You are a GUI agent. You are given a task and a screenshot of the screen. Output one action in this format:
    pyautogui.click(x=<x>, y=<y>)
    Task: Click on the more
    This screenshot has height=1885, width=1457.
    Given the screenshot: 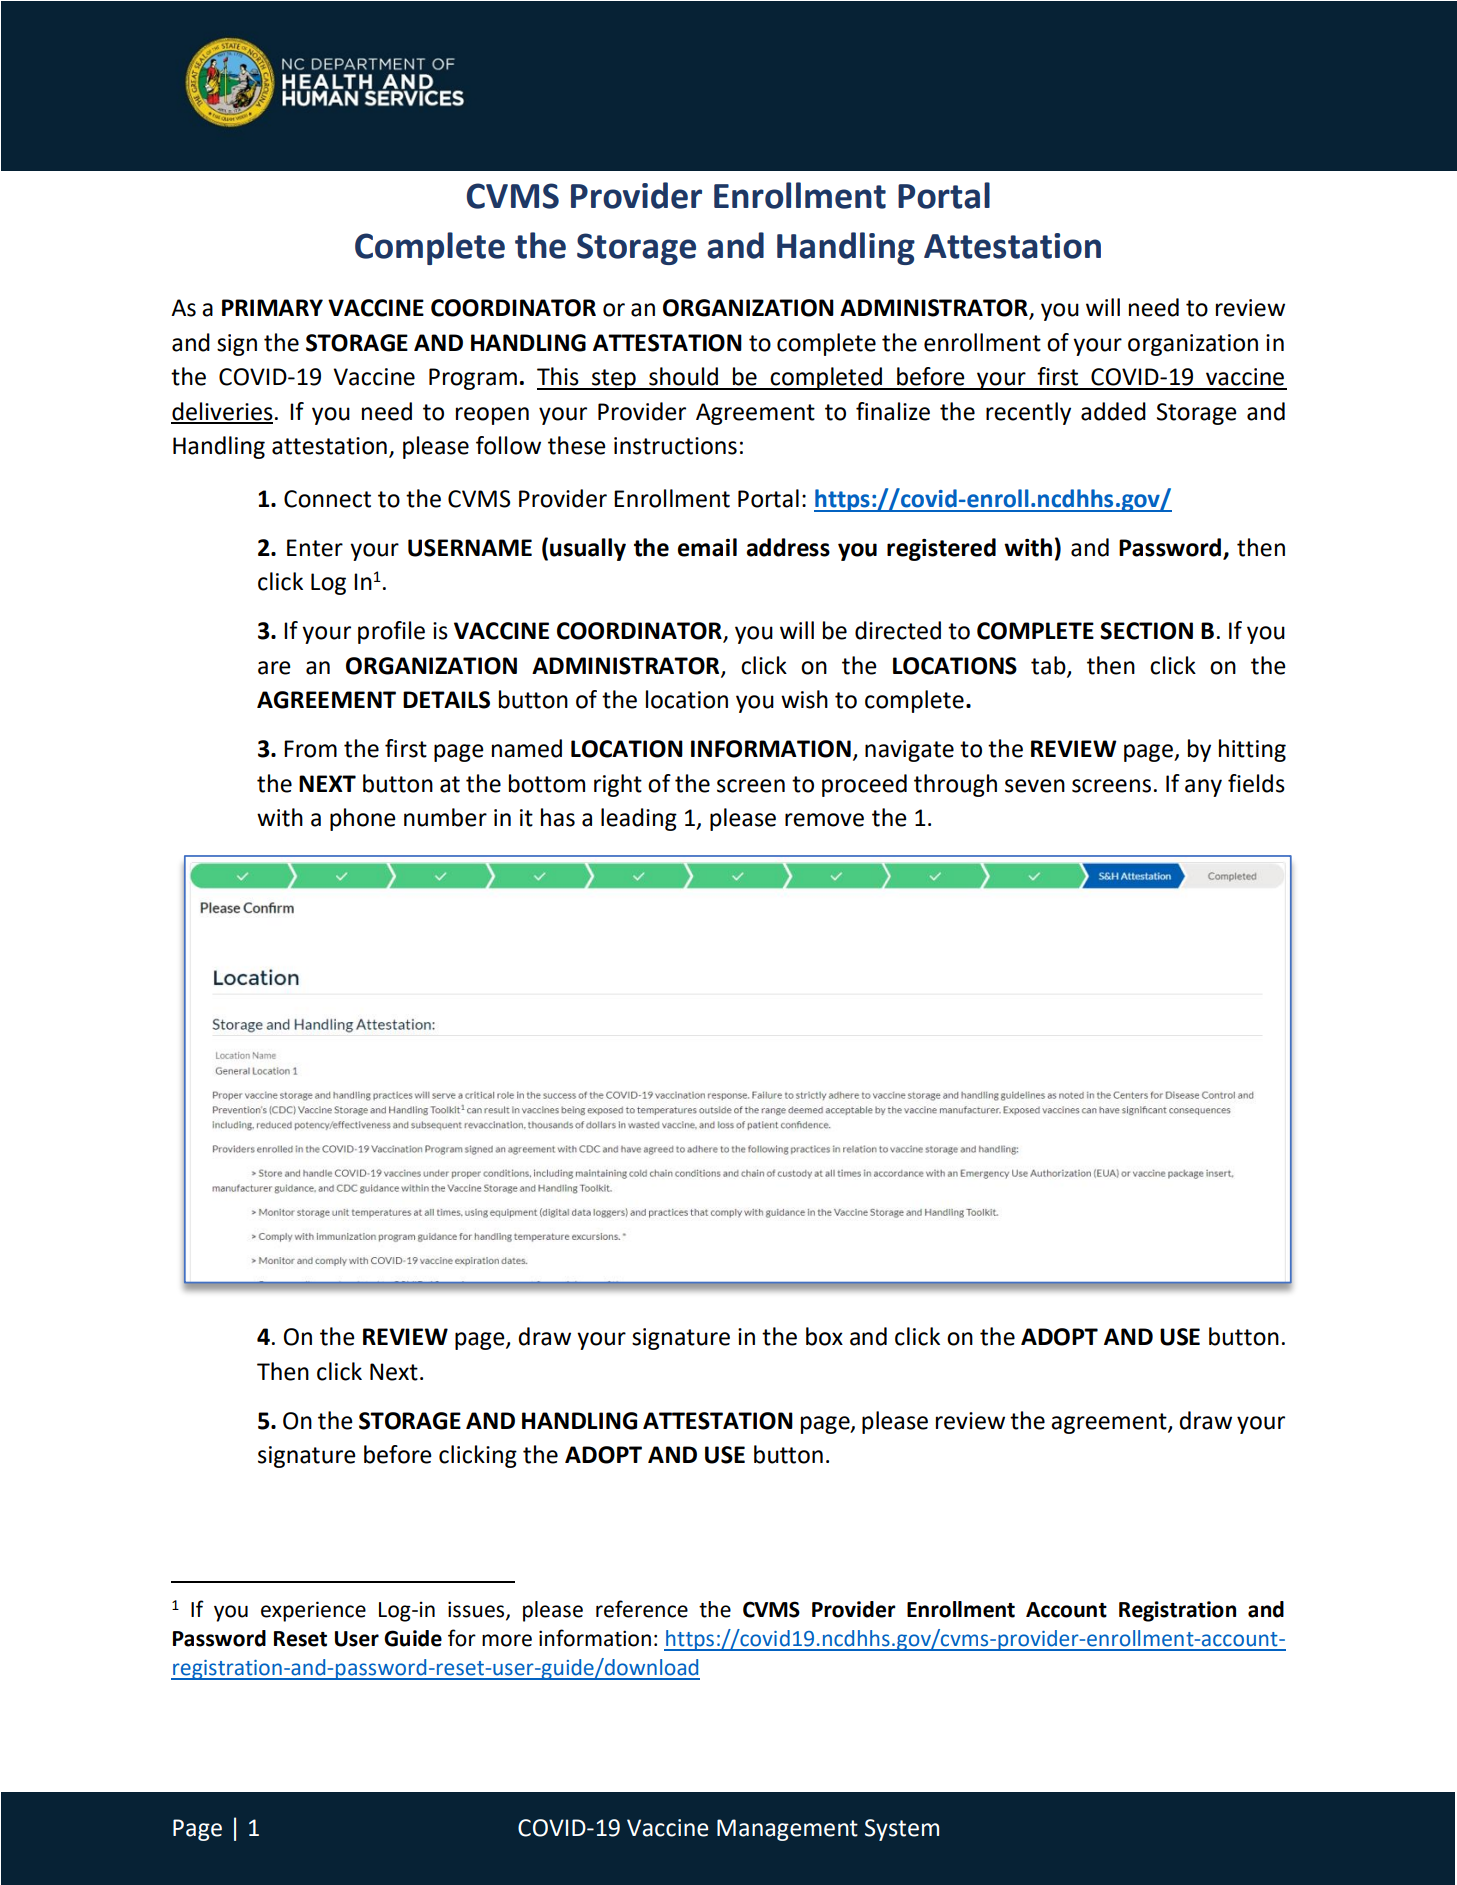 What is the action you would take?
    pyautogui.click(x=507, y=1640)
